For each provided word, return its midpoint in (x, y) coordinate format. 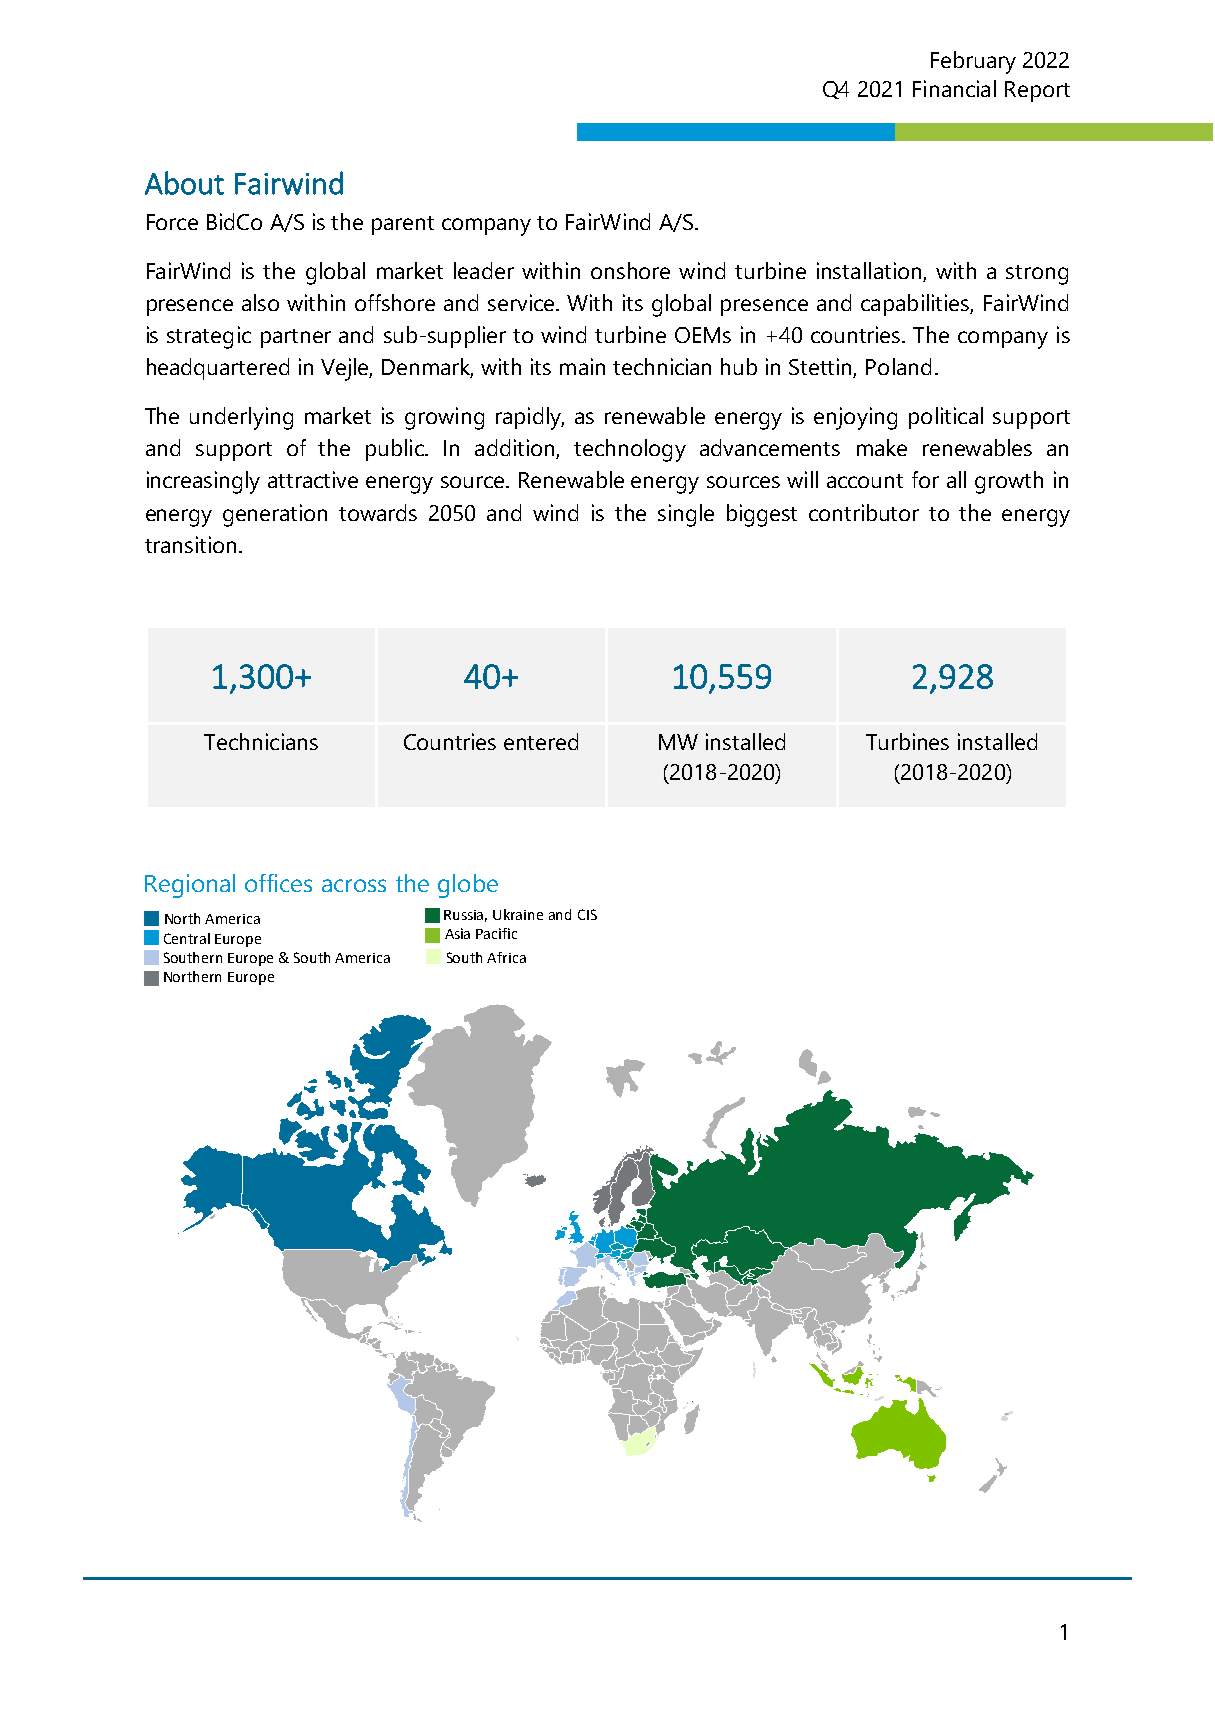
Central (187, 938)
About (184, 183)
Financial (954, 88)
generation (275, 515)
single (686, 515)
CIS (587, 914)
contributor (864, 512)
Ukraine (518, 914)
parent (403, 225)
